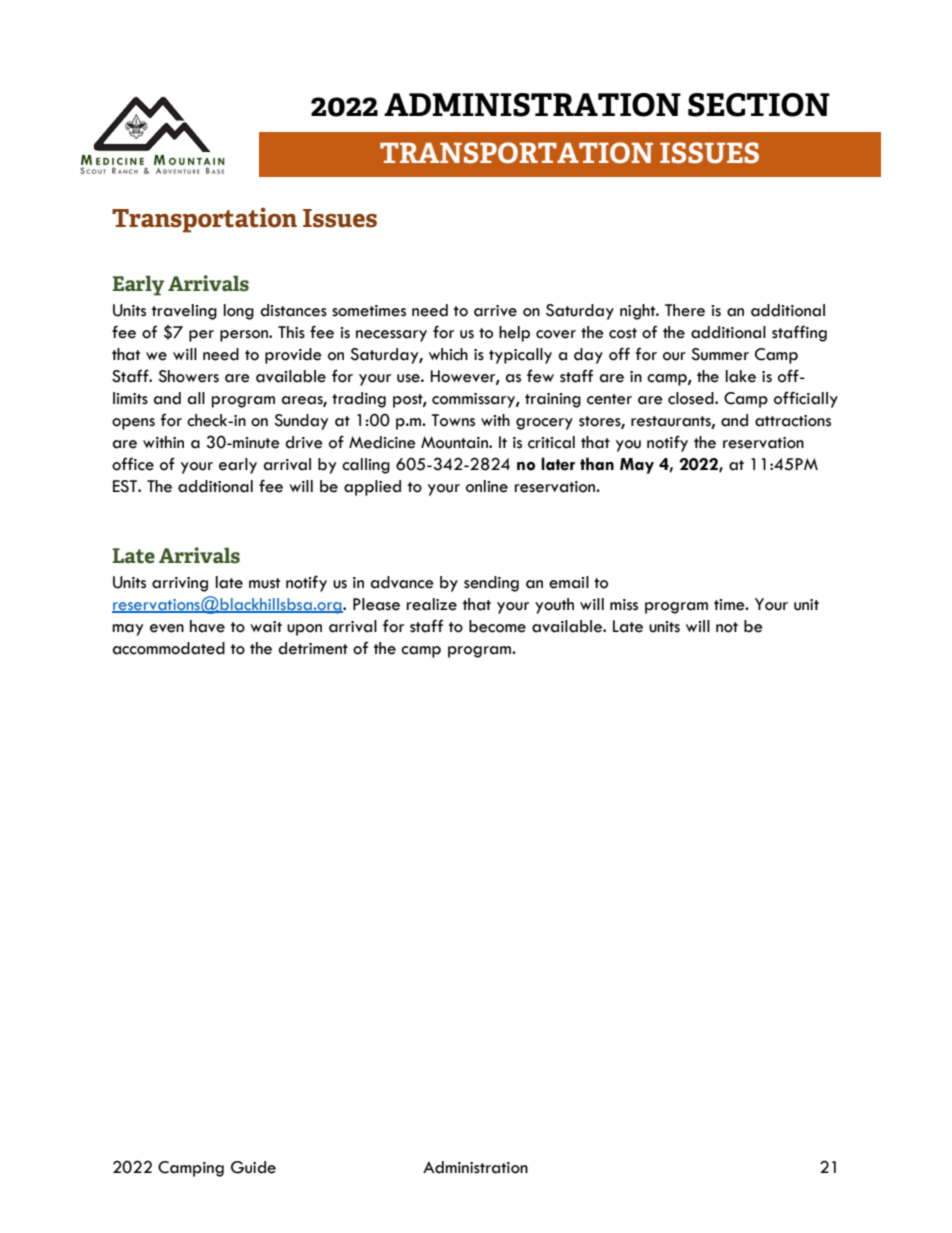 Image resolution: width=952 pixels, height=1233 pixels. What do you see at coordinates (448, 354) in the document?
I see `which` at bounding box center [448, 354].
